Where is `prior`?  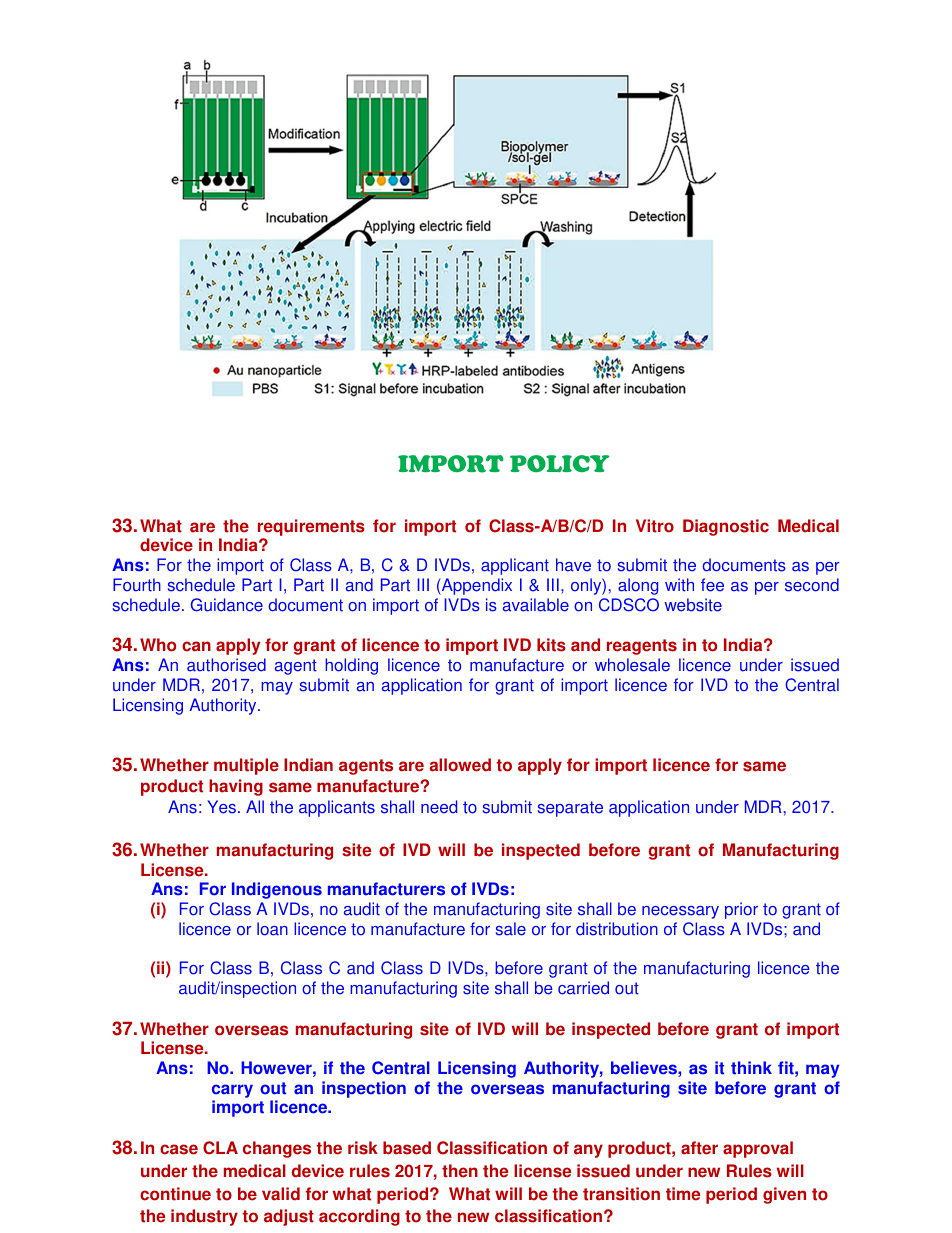 prior is located at coordinates (741, 910).
